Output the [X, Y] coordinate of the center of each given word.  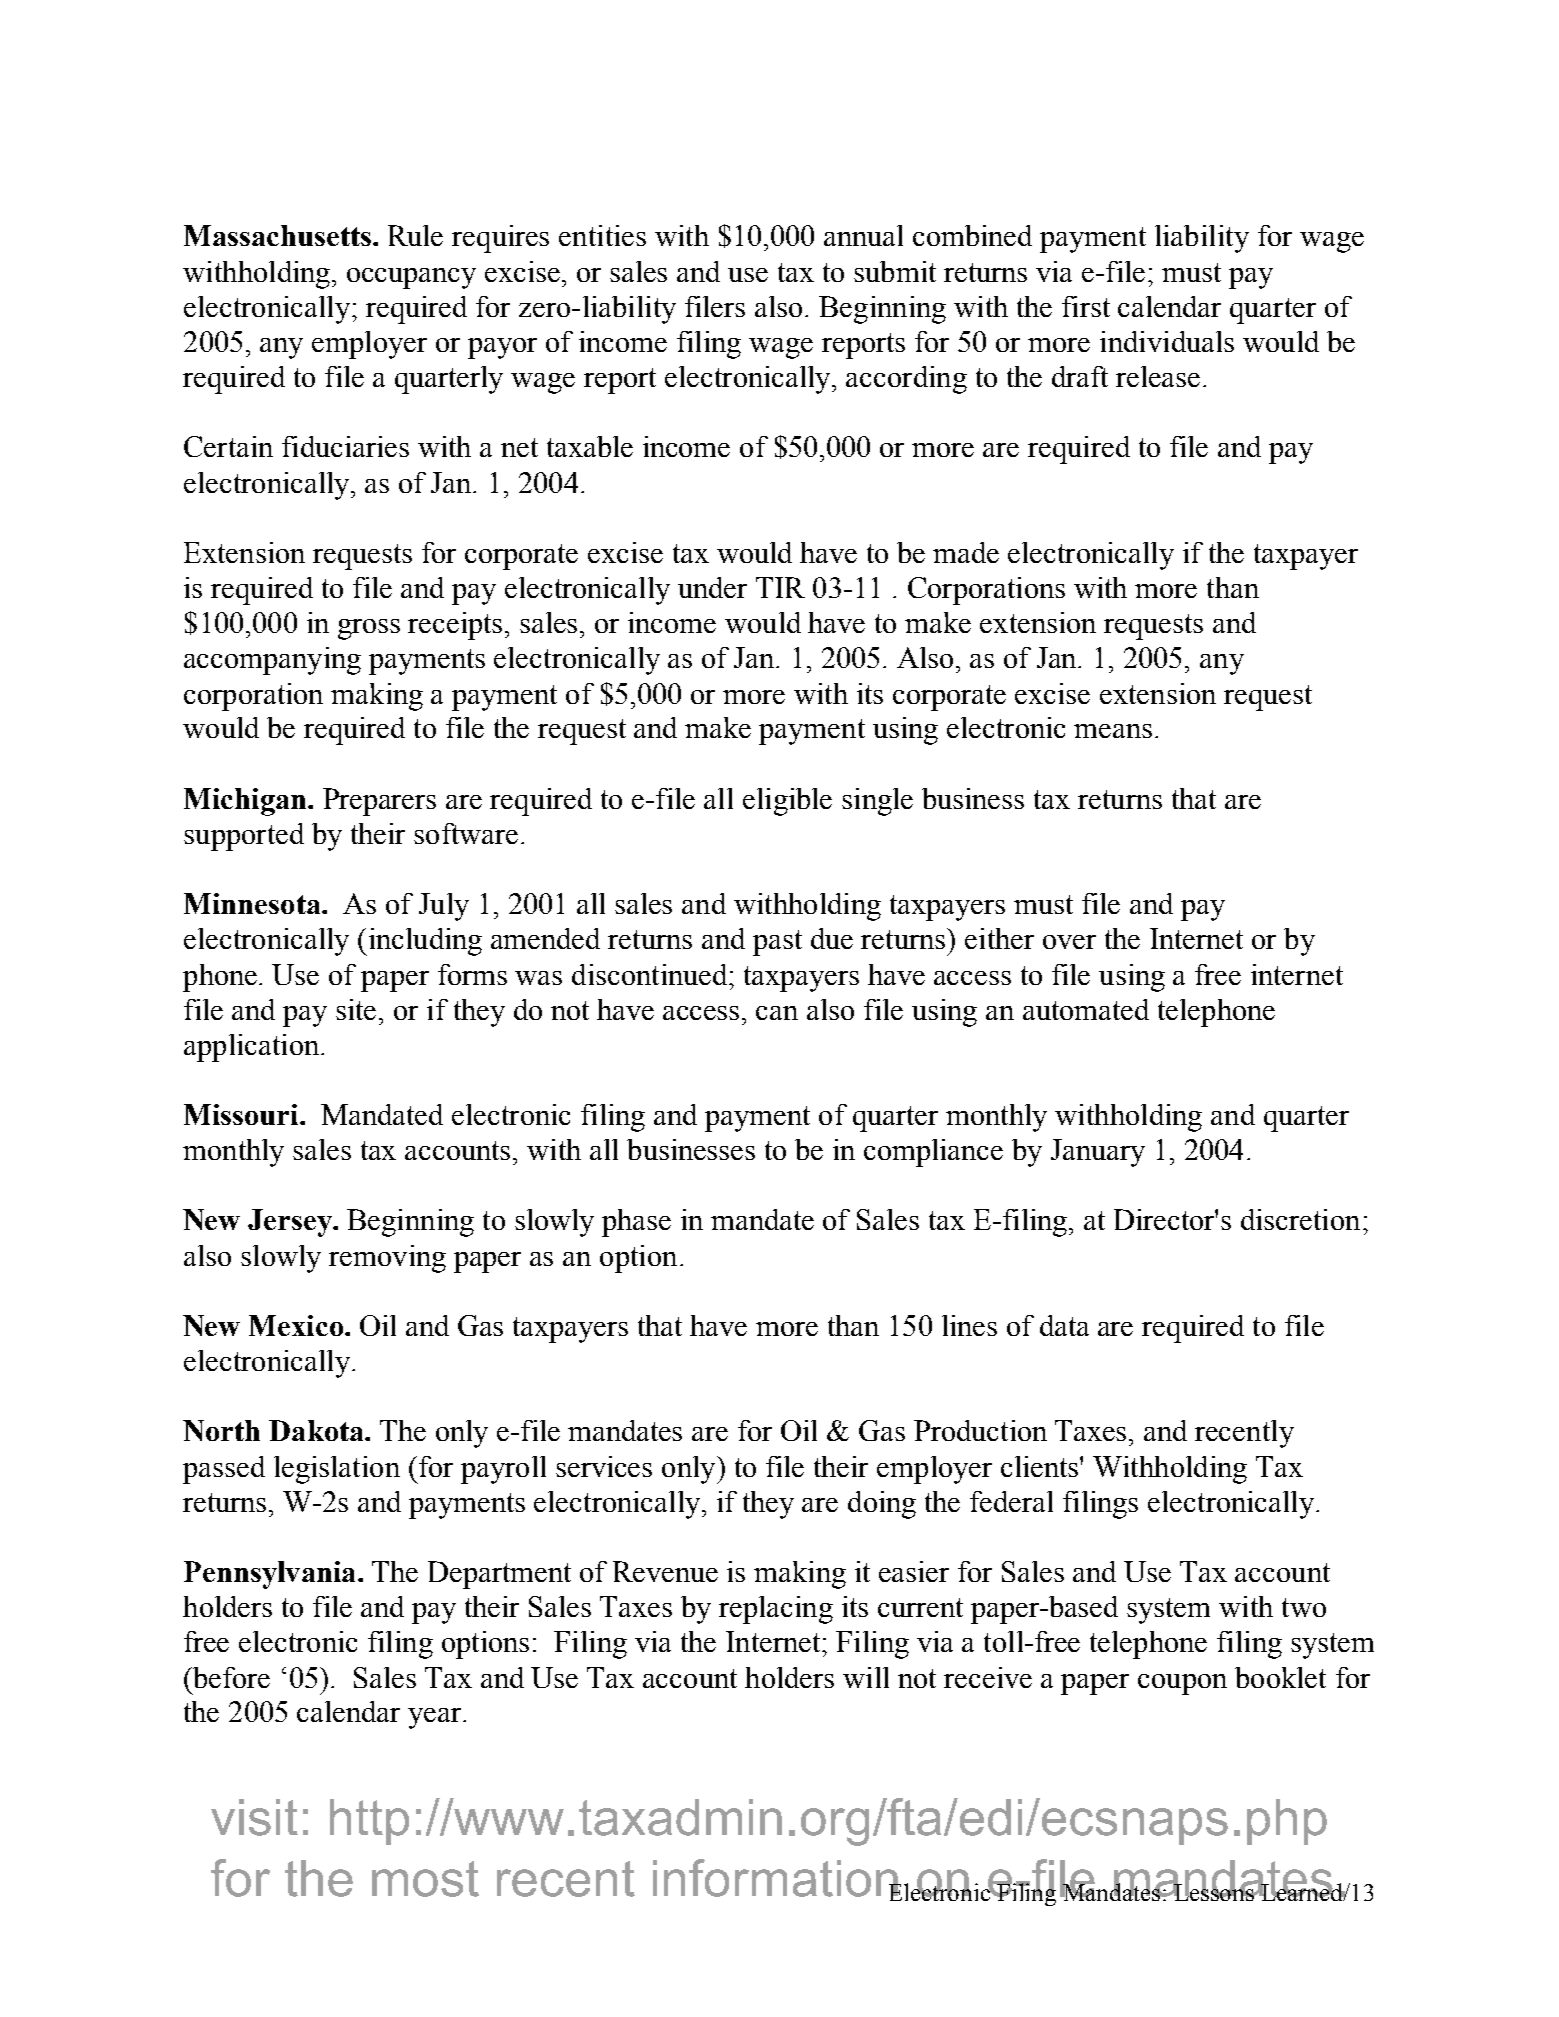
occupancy [411, 278]
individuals [1167, 341]
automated [1086, 1009]
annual [863, 235]
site [356, 1009]
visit [254, 1817]
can [777, 1013]
